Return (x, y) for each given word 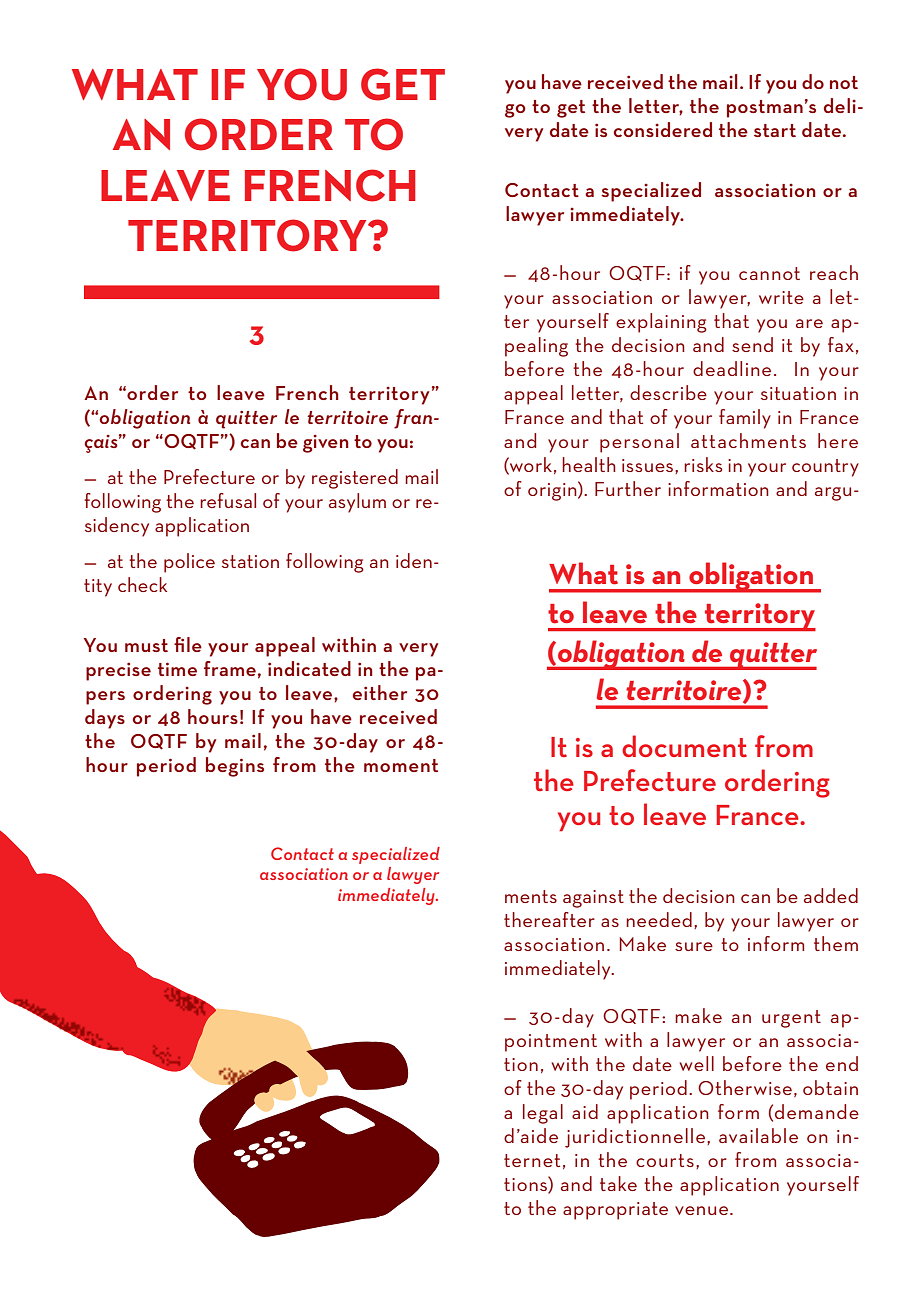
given (326, 444)
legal (543, 1114)
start (775, 130)
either (380, 692)
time (177, 669)
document (684, 746)
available (758, 1135)
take (618, 1183)
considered (663, 129)
